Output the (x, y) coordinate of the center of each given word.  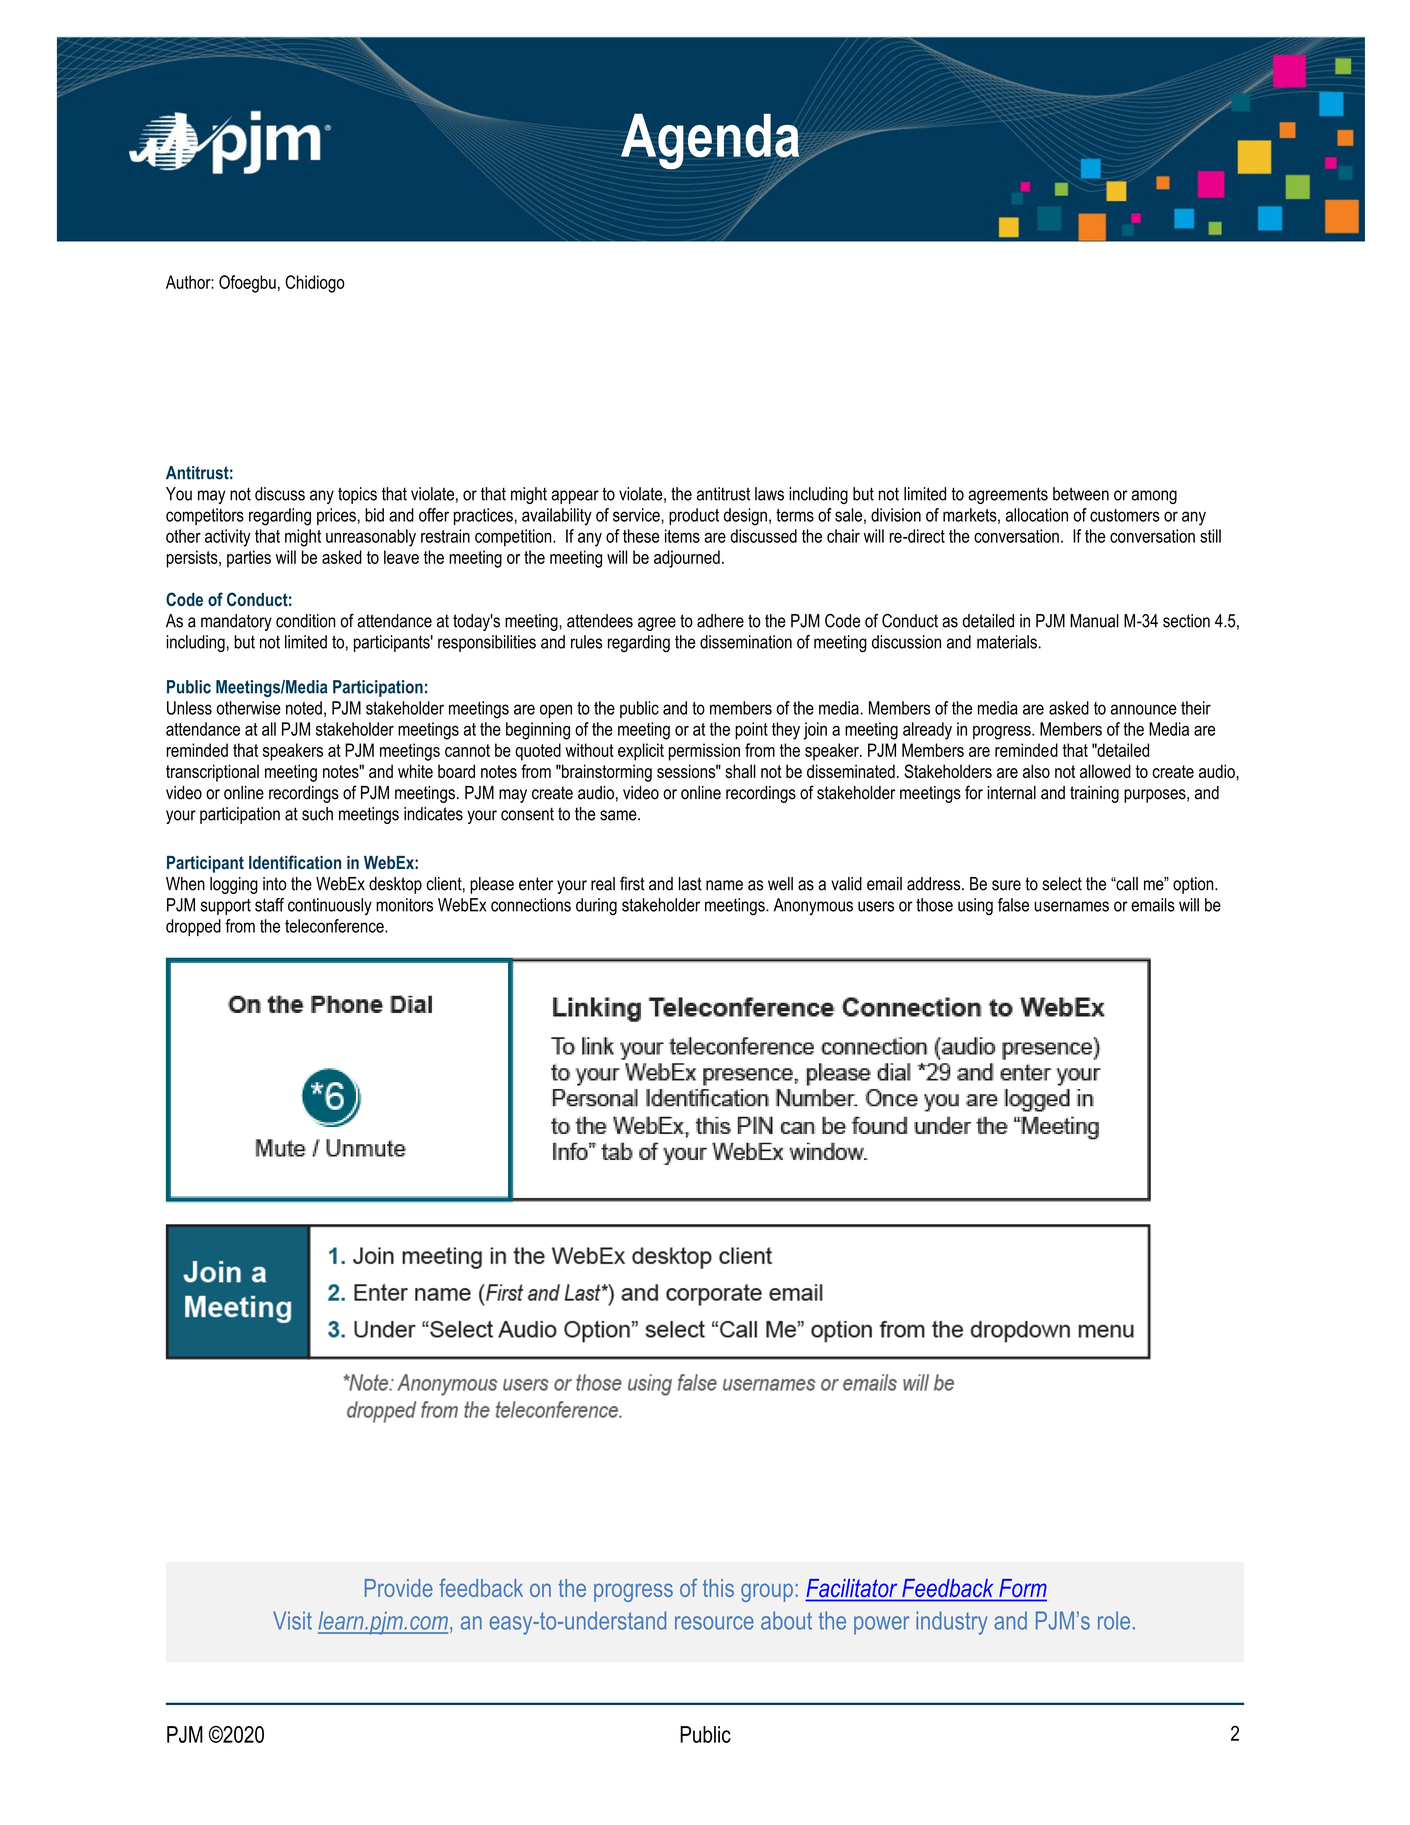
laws (769, 494)
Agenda (711, 142)
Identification (295, 862)
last (690, 884)
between (1081, 494)
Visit (292, 1620)
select (1062, 884)
